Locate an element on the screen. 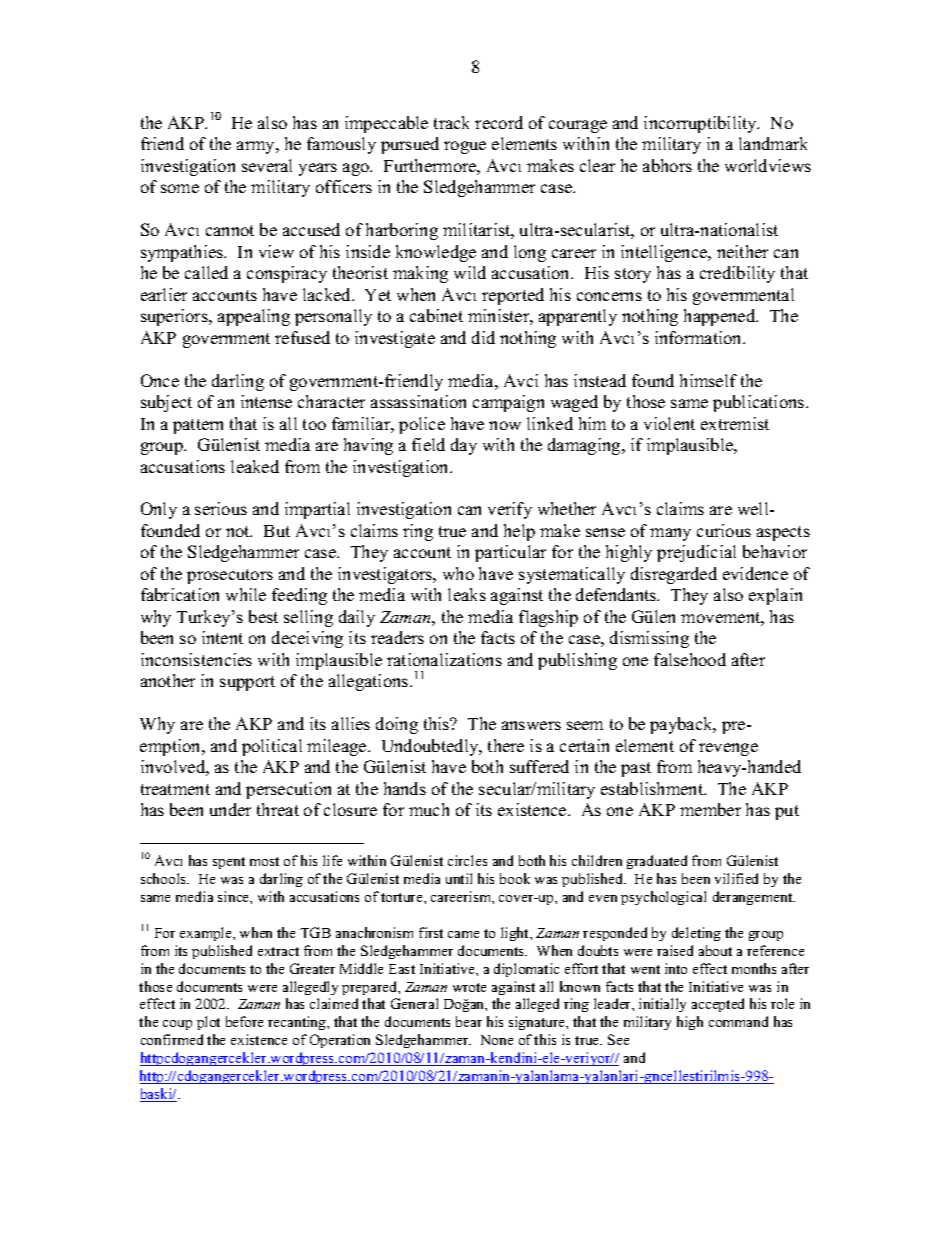 The image size is (952, 1233). prosecutors is located at coordinates (230, 576).
